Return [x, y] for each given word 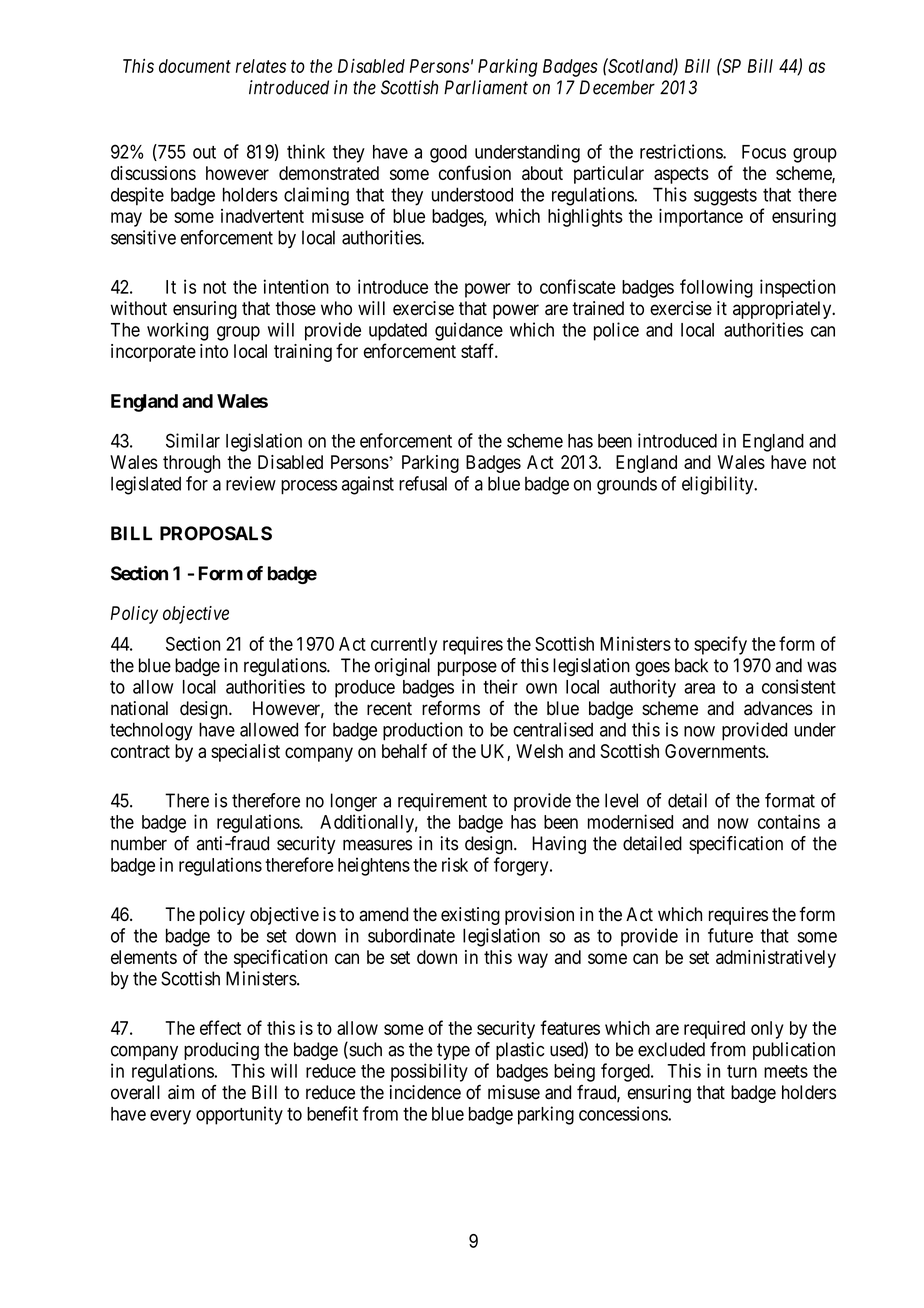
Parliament [486, 87]
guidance [469, 331]
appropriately [783, 310]
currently [404, 646]
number [139, 843]
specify [720, 645]
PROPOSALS [216, 533]
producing [221, 1051]
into [214, 351]
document [195, 66]
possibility [429, 1072]
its [449, 843]
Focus [764, 152]
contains [789, 821]
